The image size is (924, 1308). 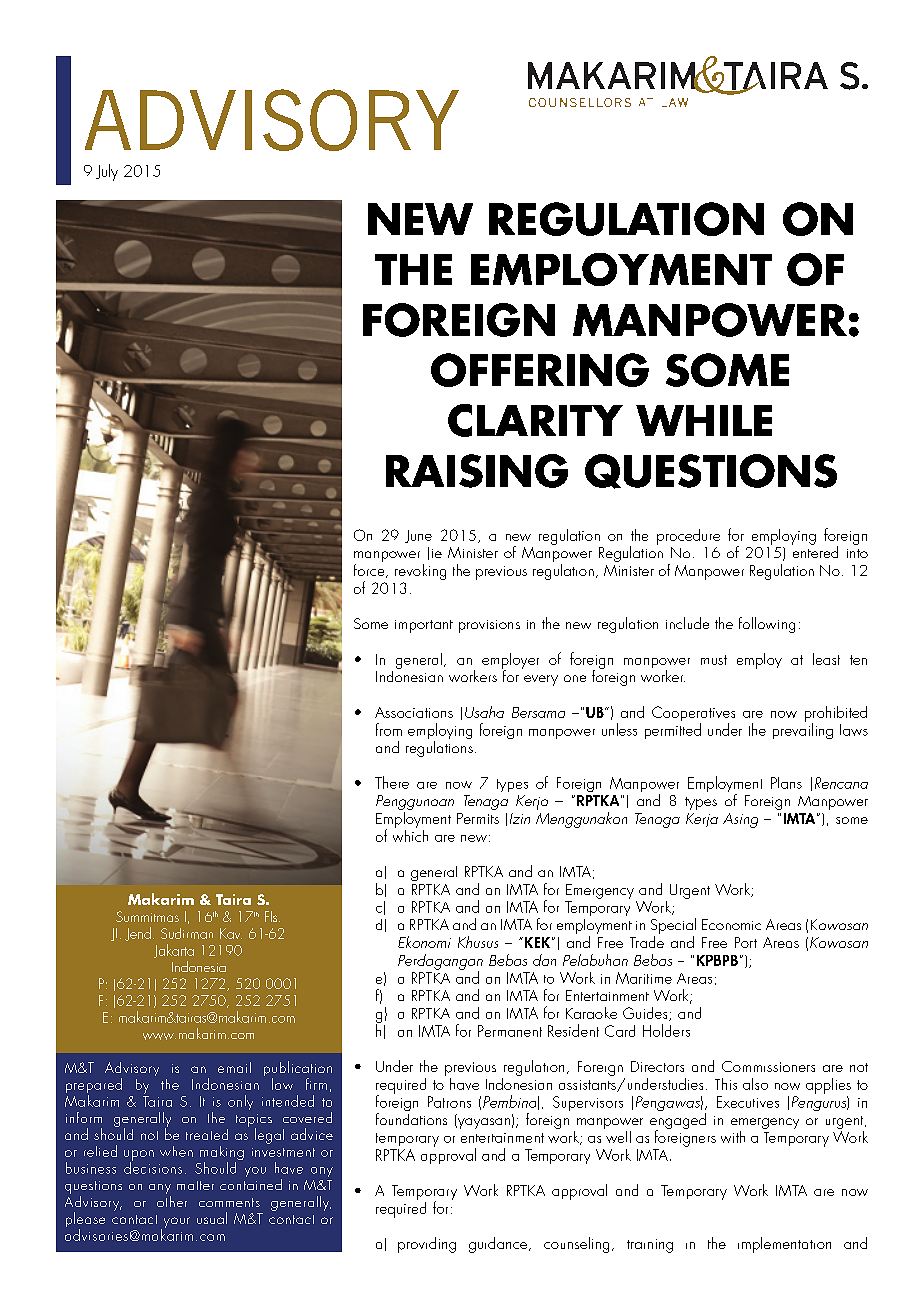 What do you see at coordinates (477, 471) in the image?
I see `RAISING` at bounding box center [477, 471].
